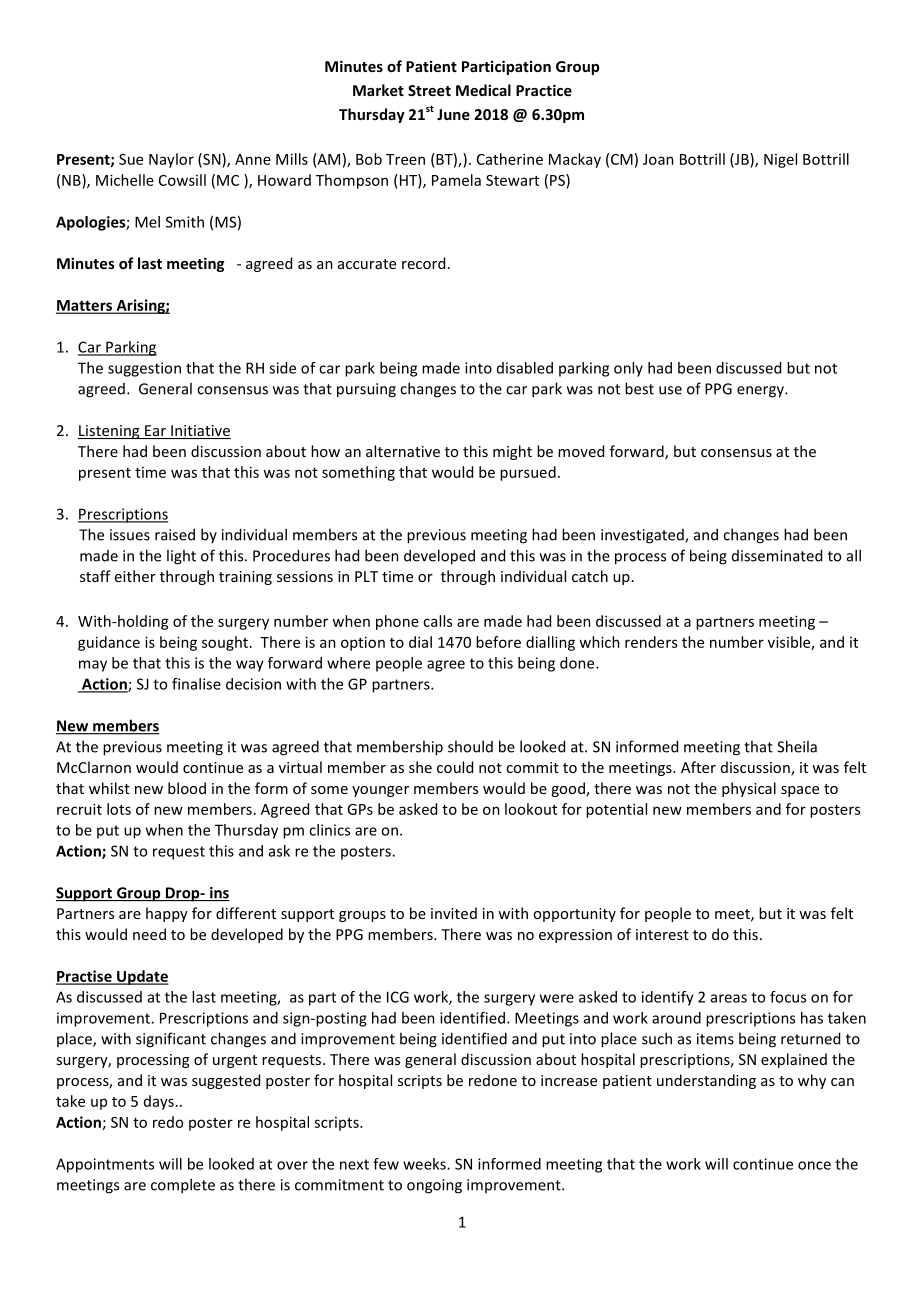 Image resolution: width=924 pixels, height=1308 pixels. Describe the element at coordinates (525, 368) in the image. I see `disabled` at that location.
